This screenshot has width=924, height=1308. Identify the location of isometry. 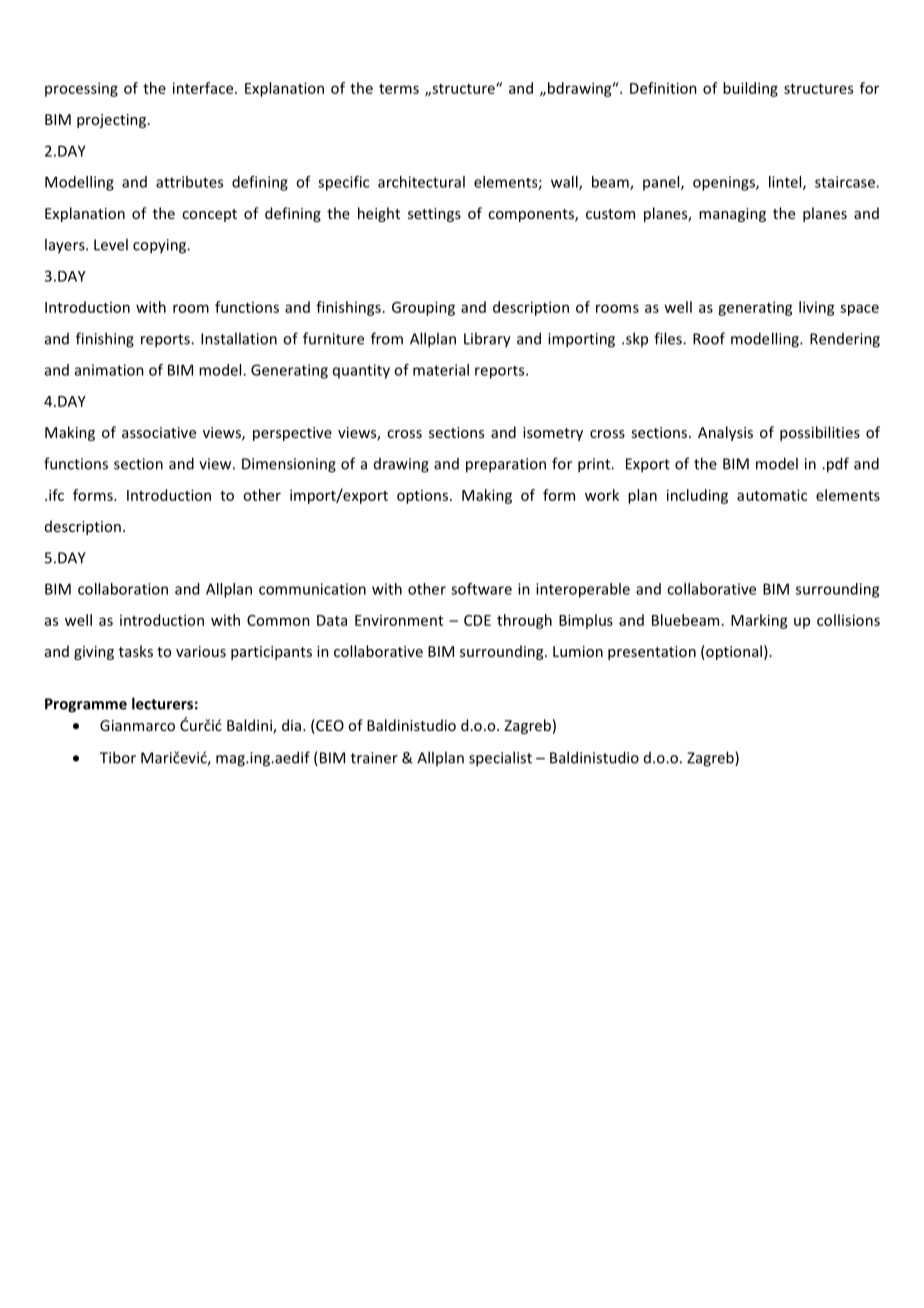
(553, 434).
